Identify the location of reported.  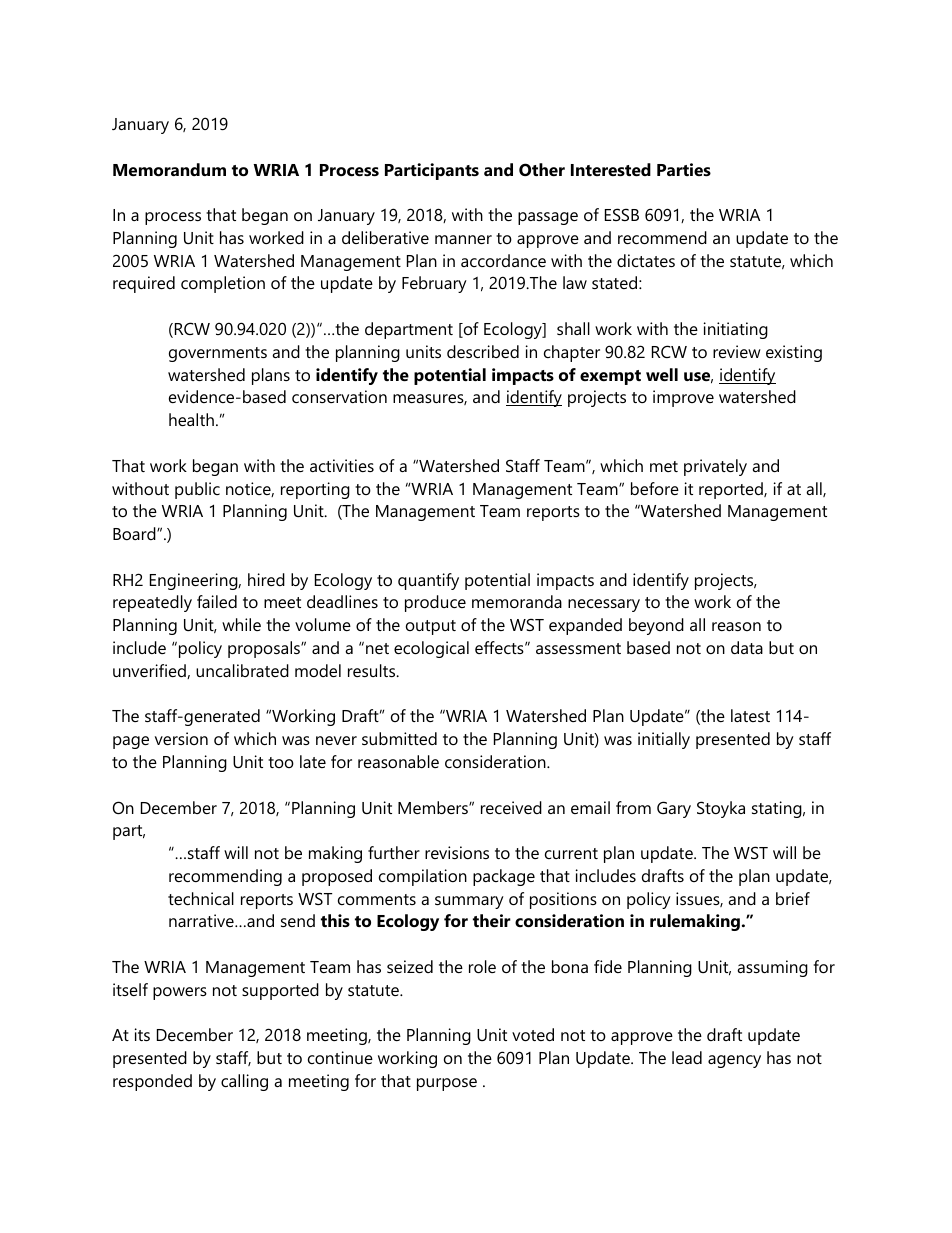
(732, 490).
